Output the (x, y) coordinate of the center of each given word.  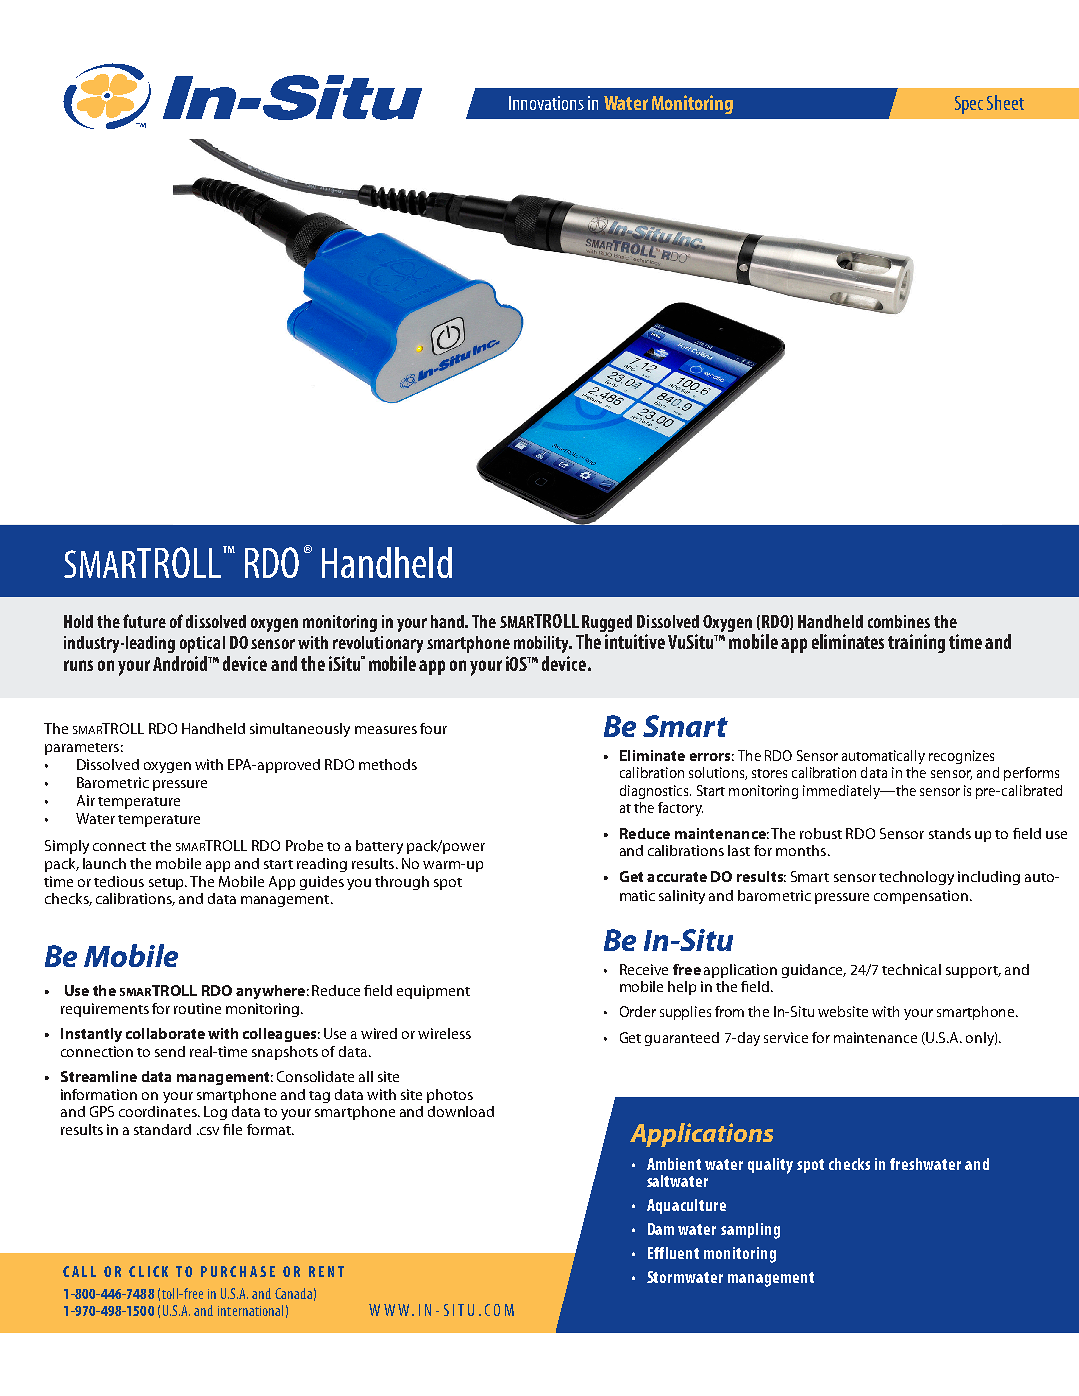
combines (899, 621)
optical (202, 644)
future (144, 621)
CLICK (148, 1271)
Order (638, 1011)
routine (197, 1008)
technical (911, 969)
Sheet (1005, 102)
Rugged (607, 625)
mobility (543, 644)
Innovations (546, 103)
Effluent (673, 1253)
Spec (969, 105)
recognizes (961, 757)
